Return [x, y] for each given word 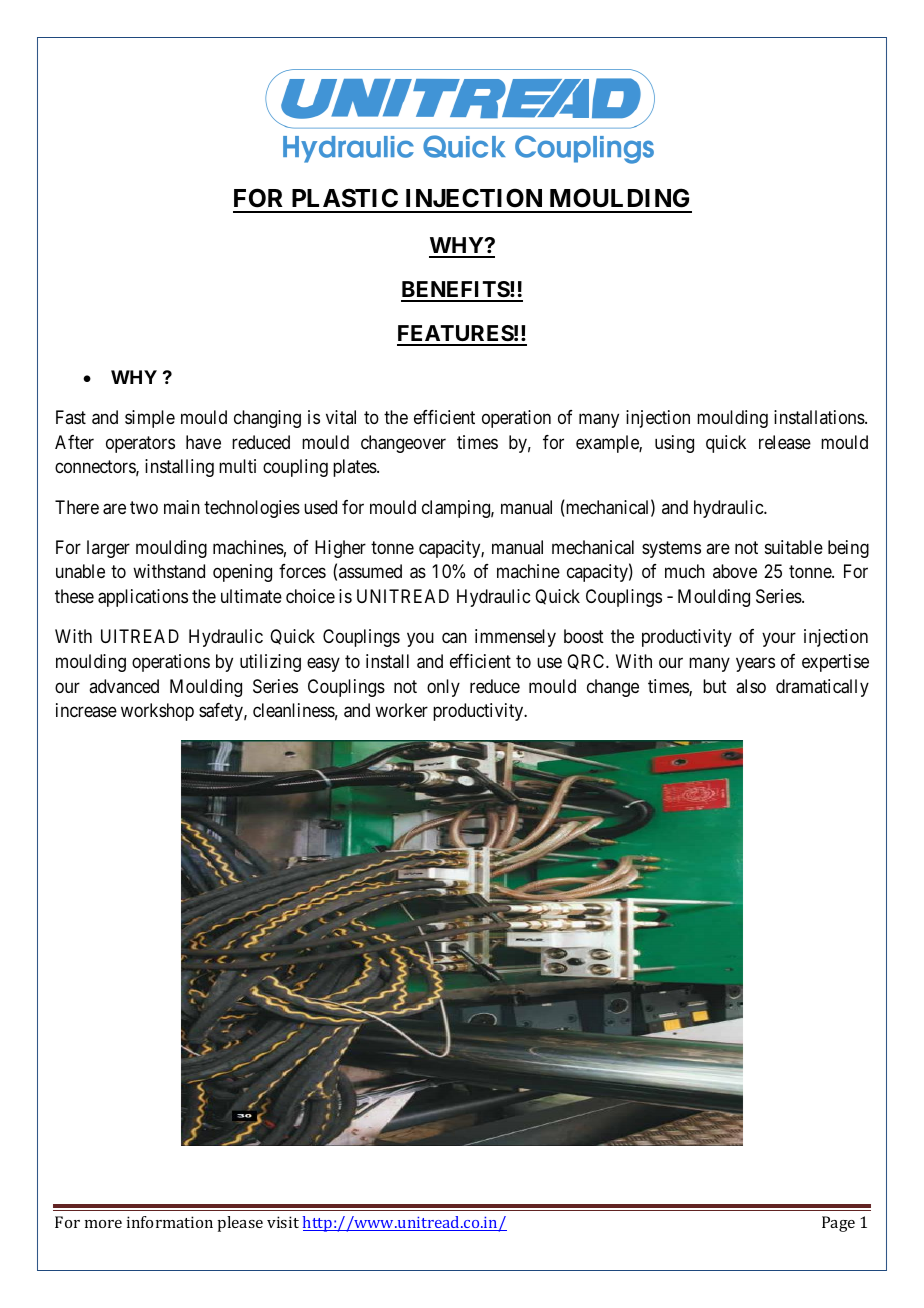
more [103, 1224]
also [751, 686]
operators [140, 444]
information [170, 1222]
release [785, 442]
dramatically [822, 688]
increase [86, 710]
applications [143, 598]
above [735, 571]
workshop [157, 712]
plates [355, 468]
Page [838, 1224]
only [443, 688]
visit [283, 1222]
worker [401, 710]
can [454, 638]
